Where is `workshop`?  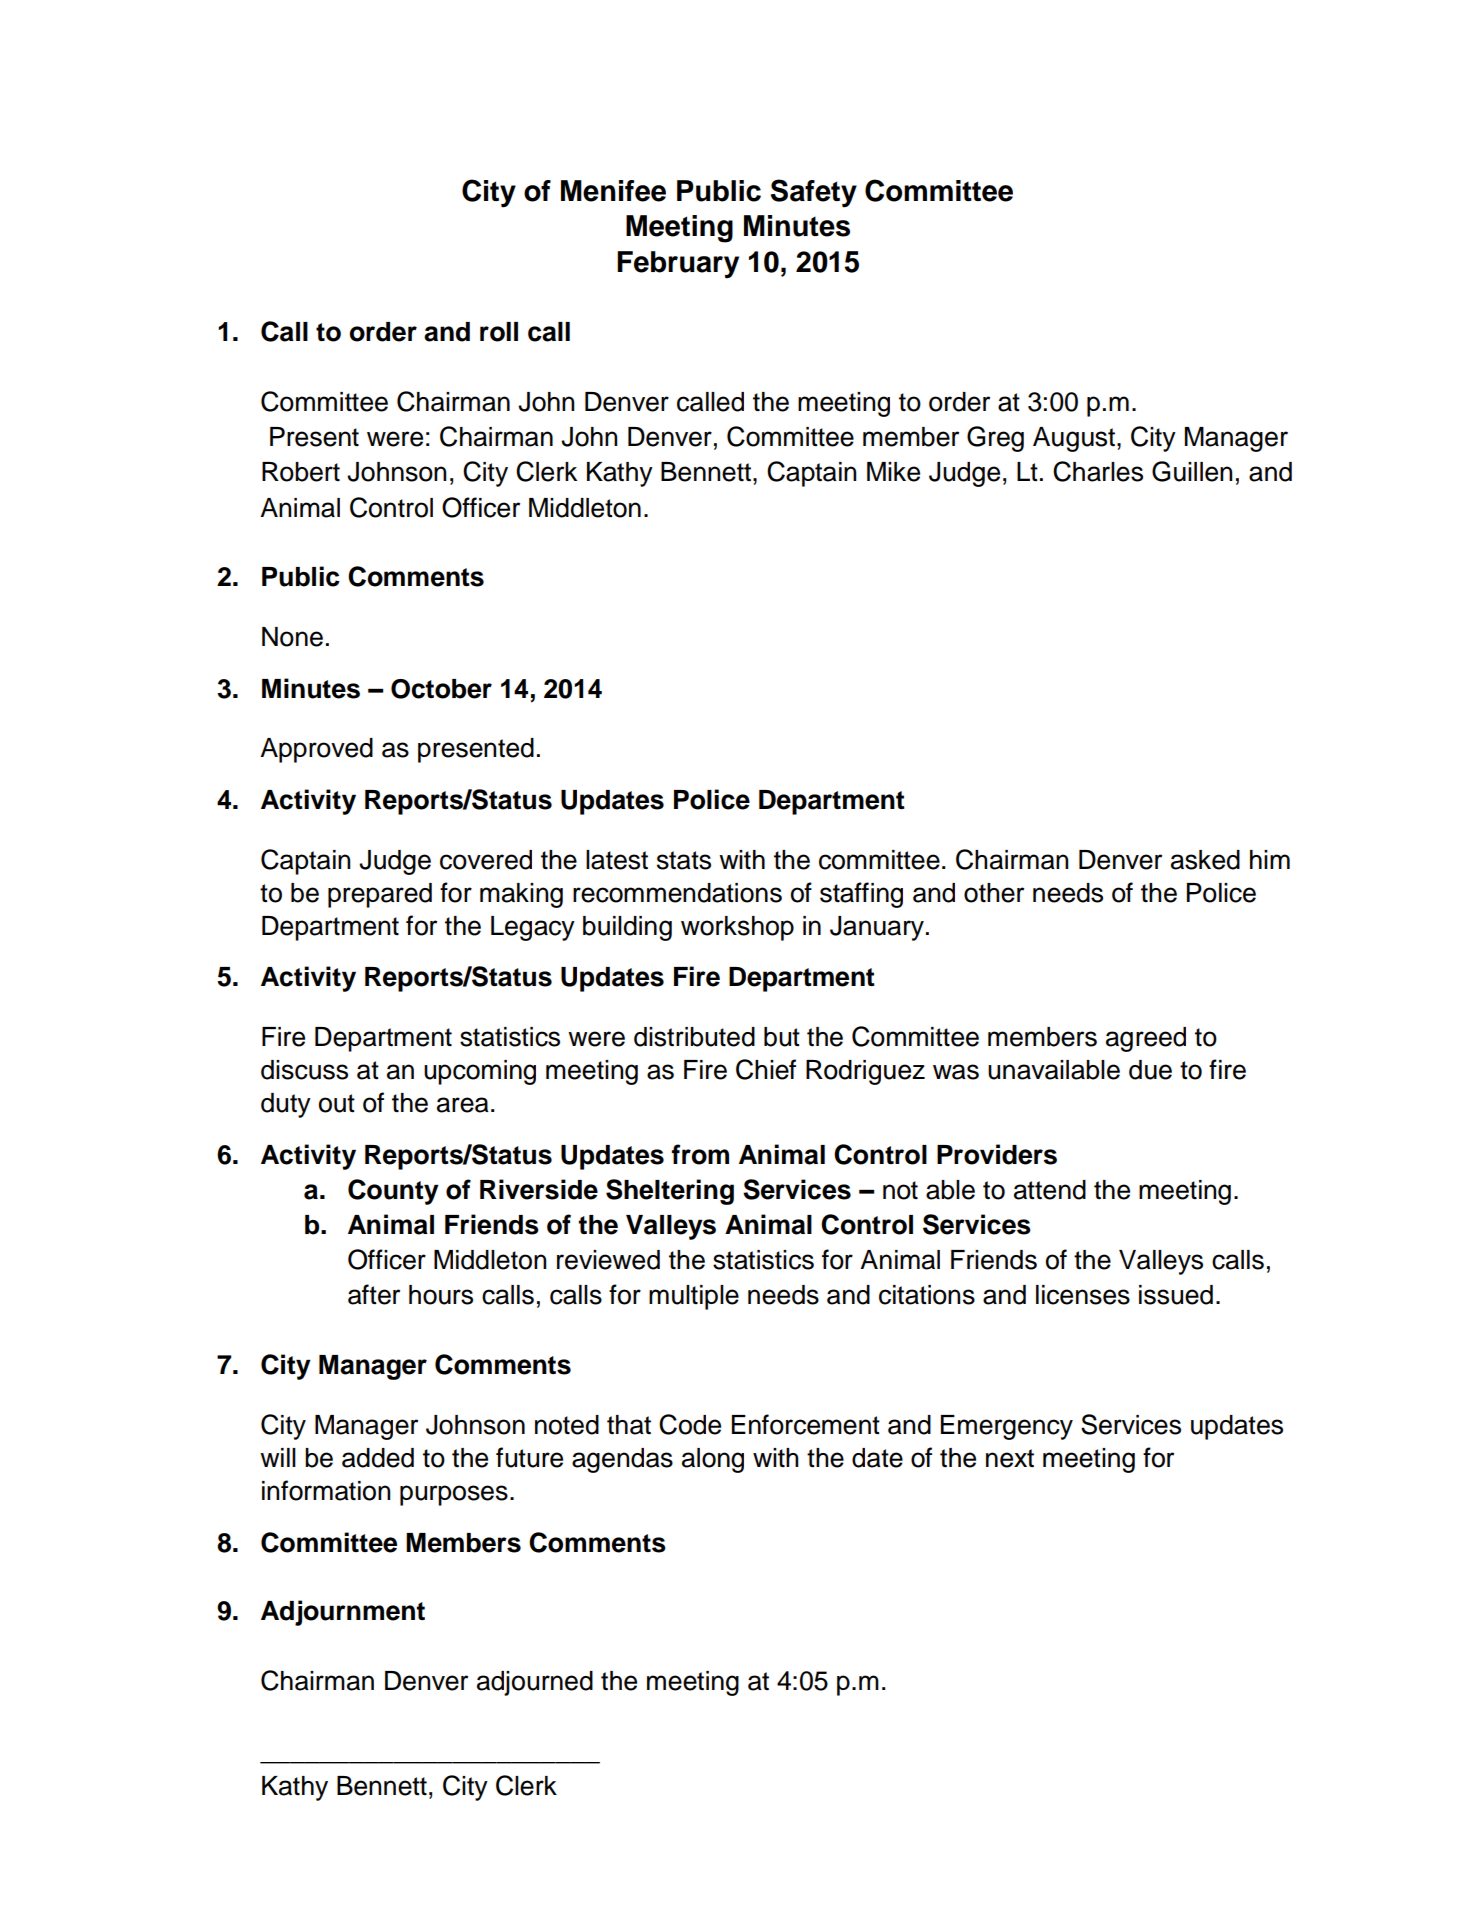
workshop is located at coordinates (737, 928).
